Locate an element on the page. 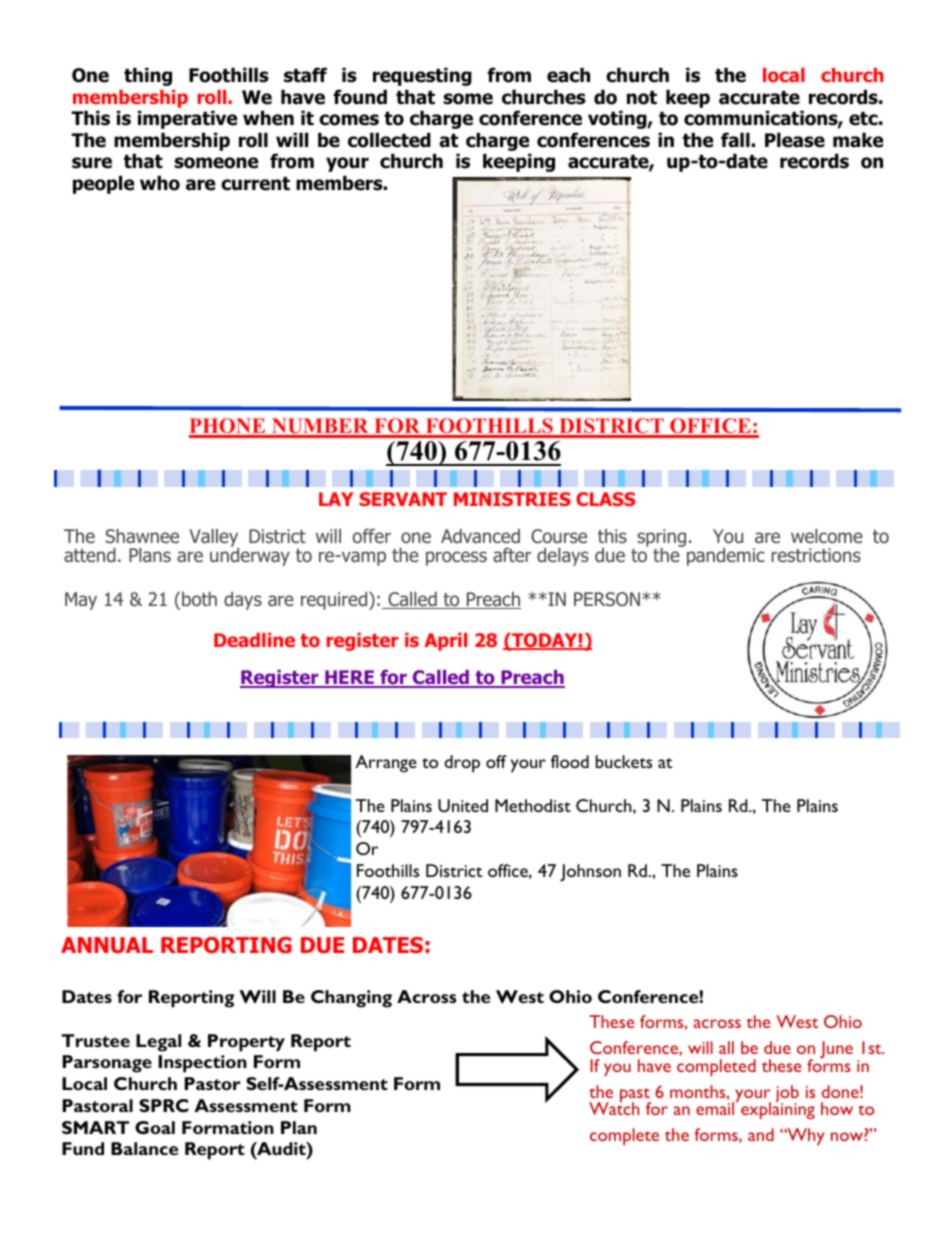 The width and height of the image is (952, 1233). fall is located at coordinates (735, 140).
